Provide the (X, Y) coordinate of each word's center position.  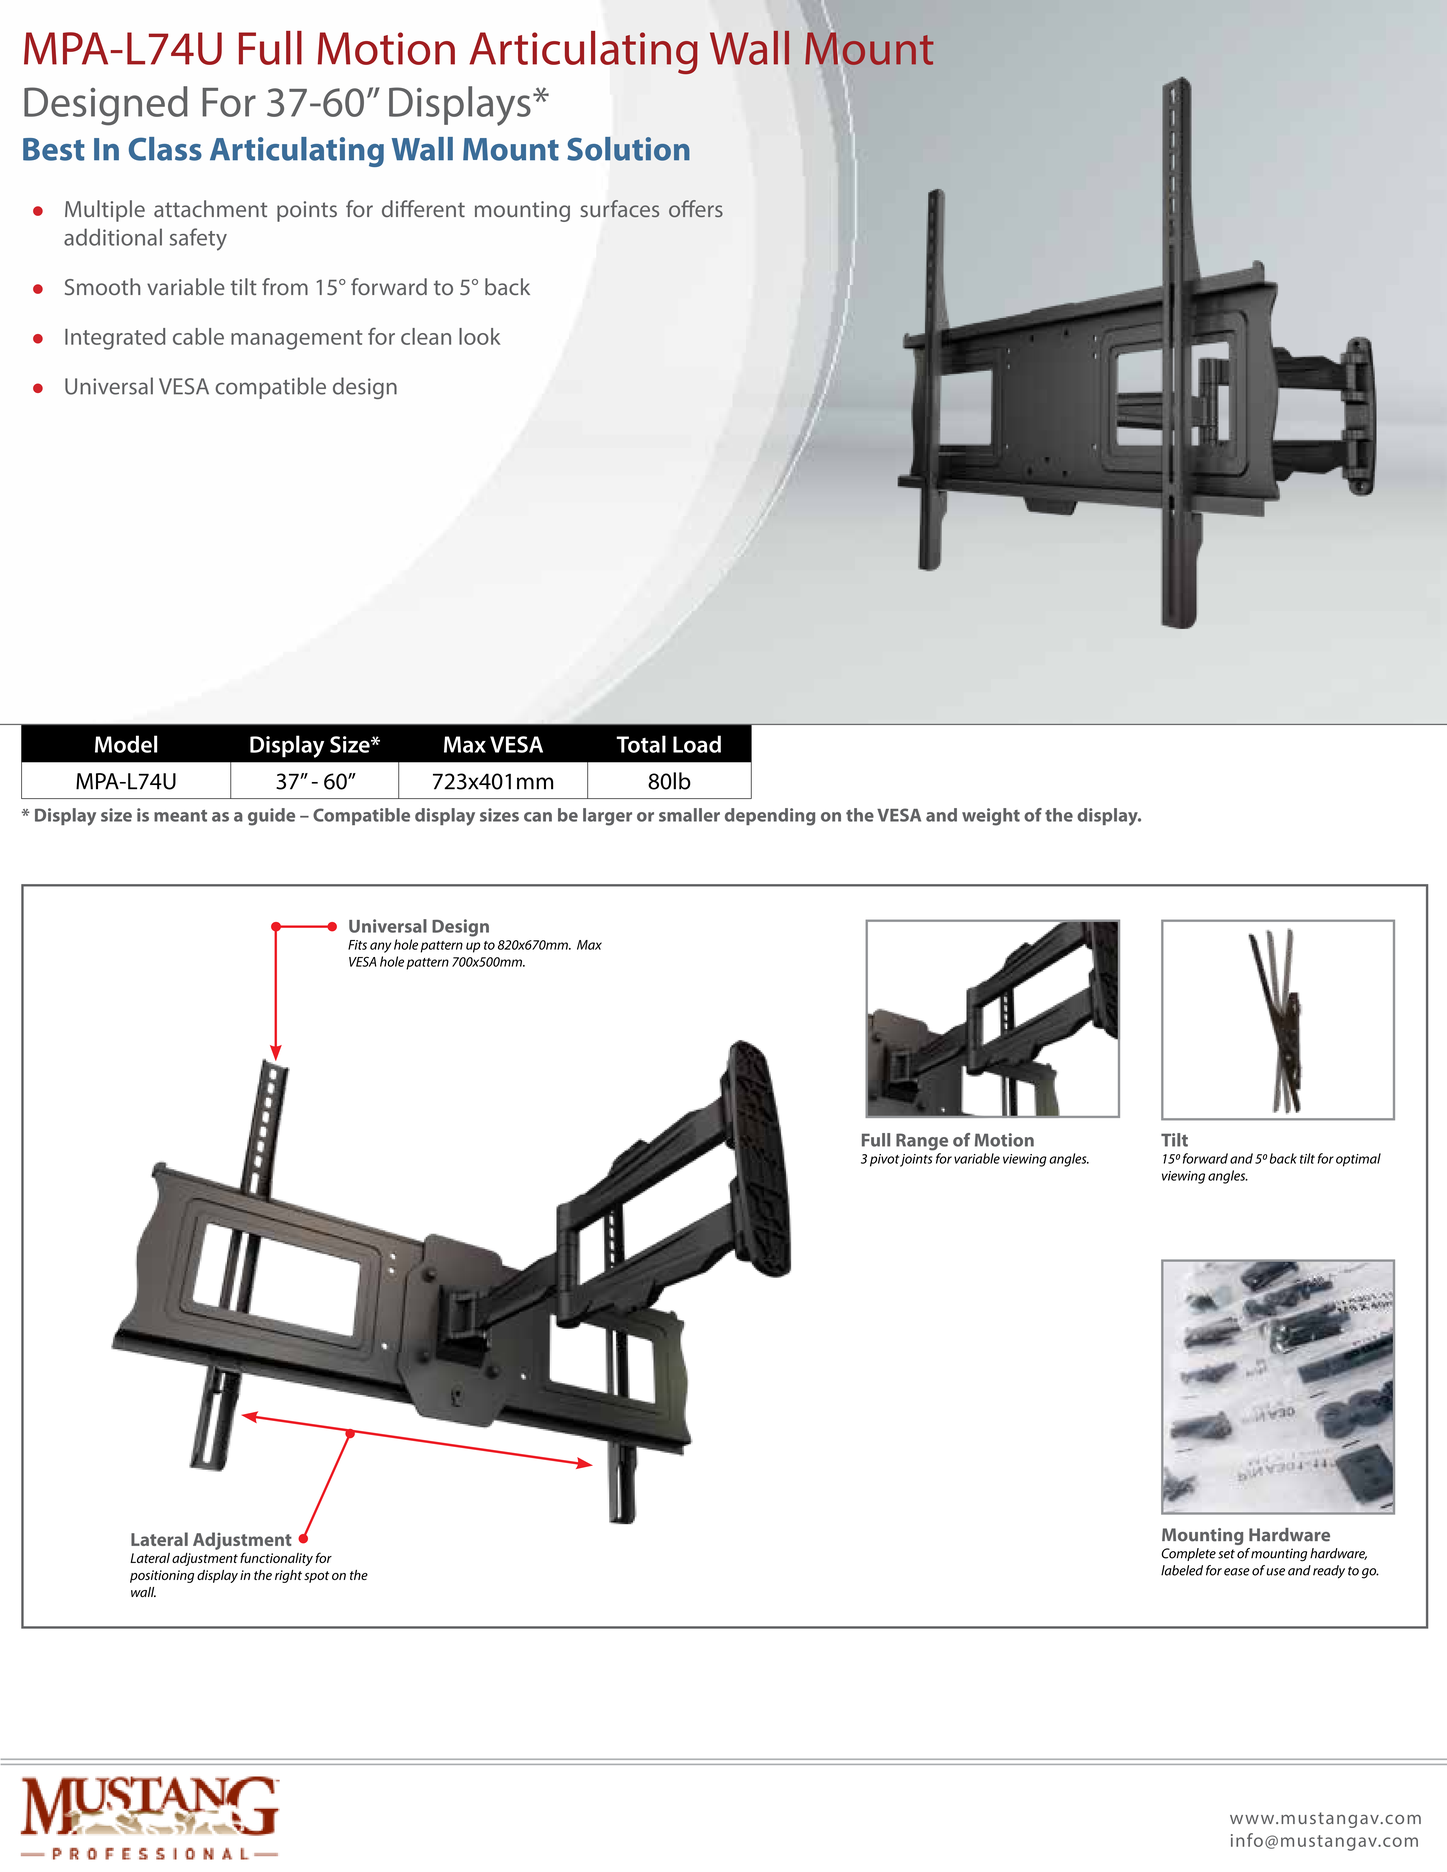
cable (198, 336)
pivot (884, 1160)
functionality (276, 1559)
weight (991, 817)
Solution (628, 149)
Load (697, 744)
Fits (357, 945)
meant (180, 816)
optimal (1358, 1160)
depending (770, 817)
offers (696, 208)
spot (316, 1577)
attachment (210, 208)
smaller (689, 815)
